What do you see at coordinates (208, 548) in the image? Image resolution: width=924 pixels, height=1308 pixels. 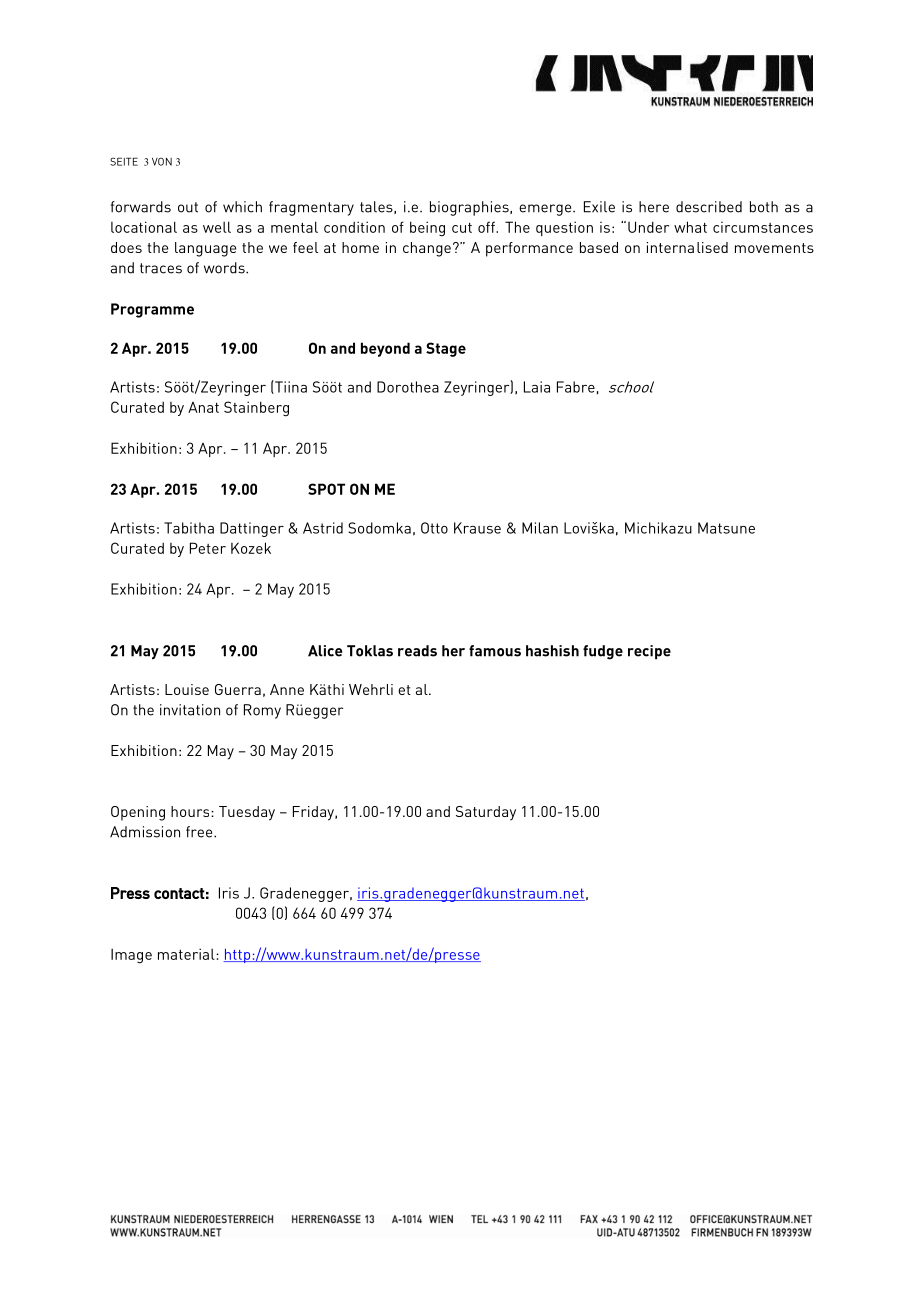 I see `Peter` at bounding box center [208, 548].
